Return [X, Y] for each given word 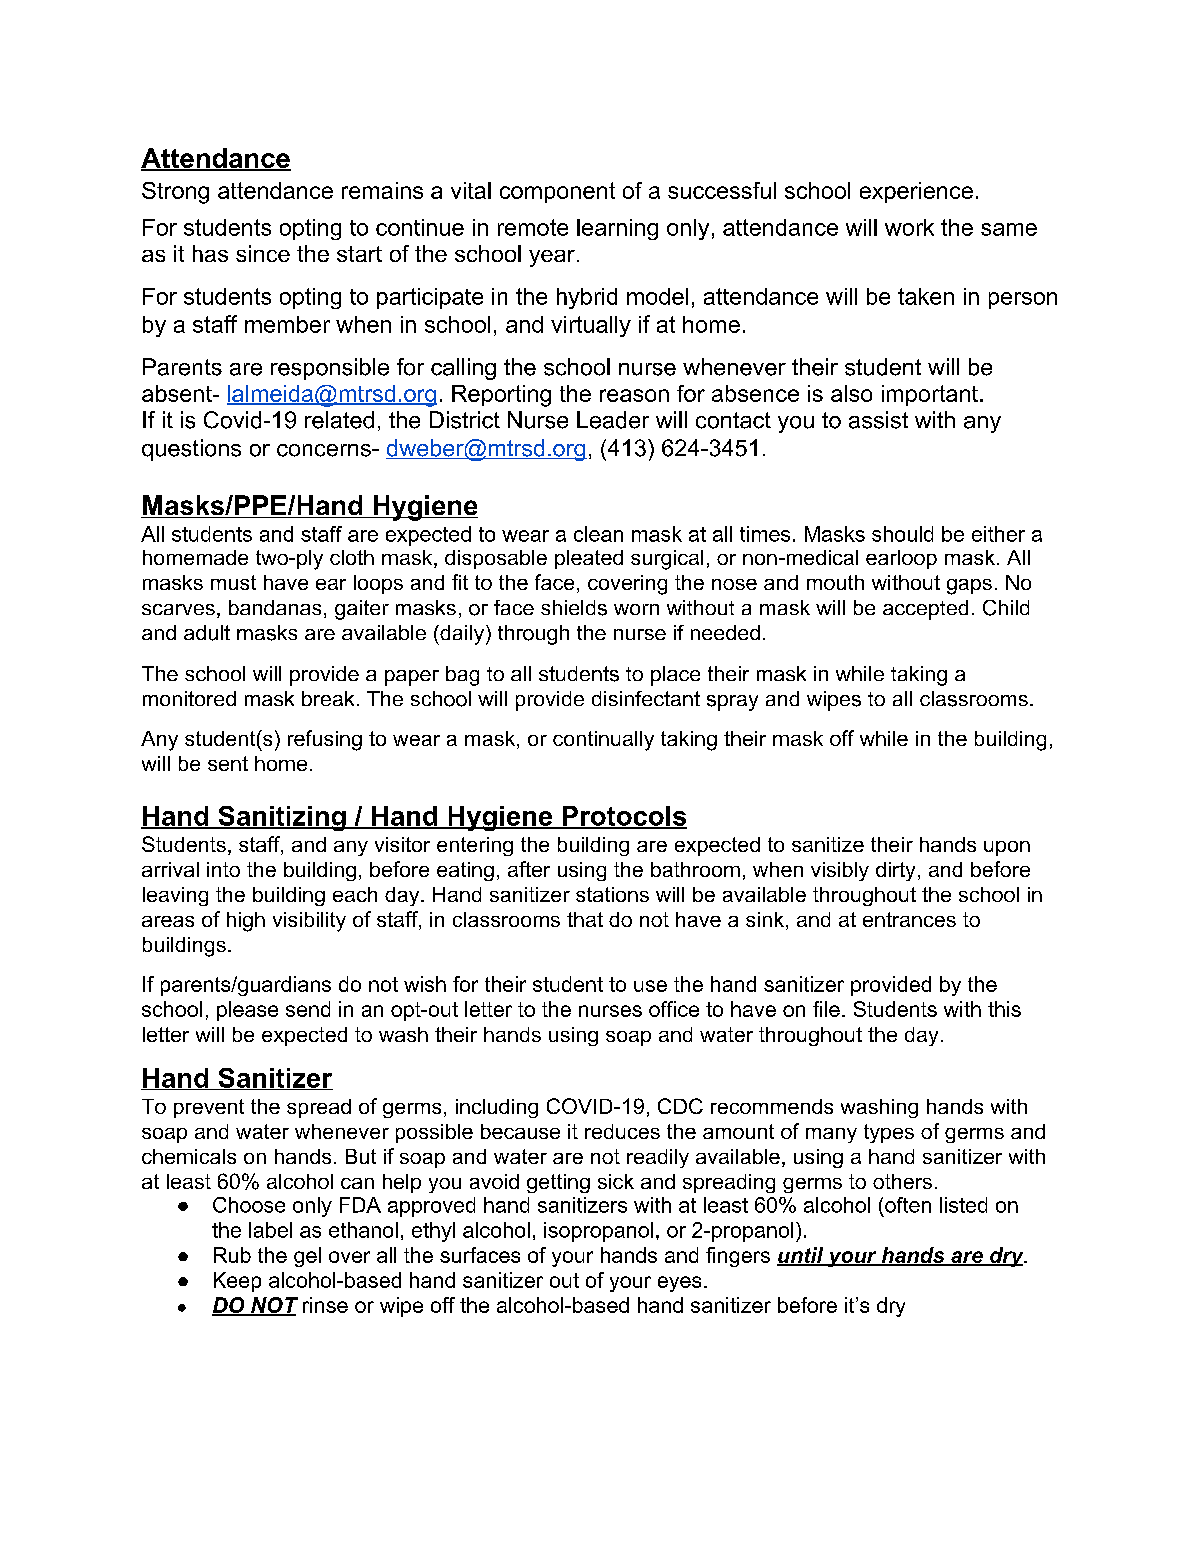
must [233, 582]
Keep [237, 1282]
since [263, 253]
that [585, 919]
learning [617, 229]
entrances [909, 919]
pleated [589, 559]
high [246, 922]
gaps [969, 587]
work [909, 227]
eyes [679, 1284]
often [908, 1205]
